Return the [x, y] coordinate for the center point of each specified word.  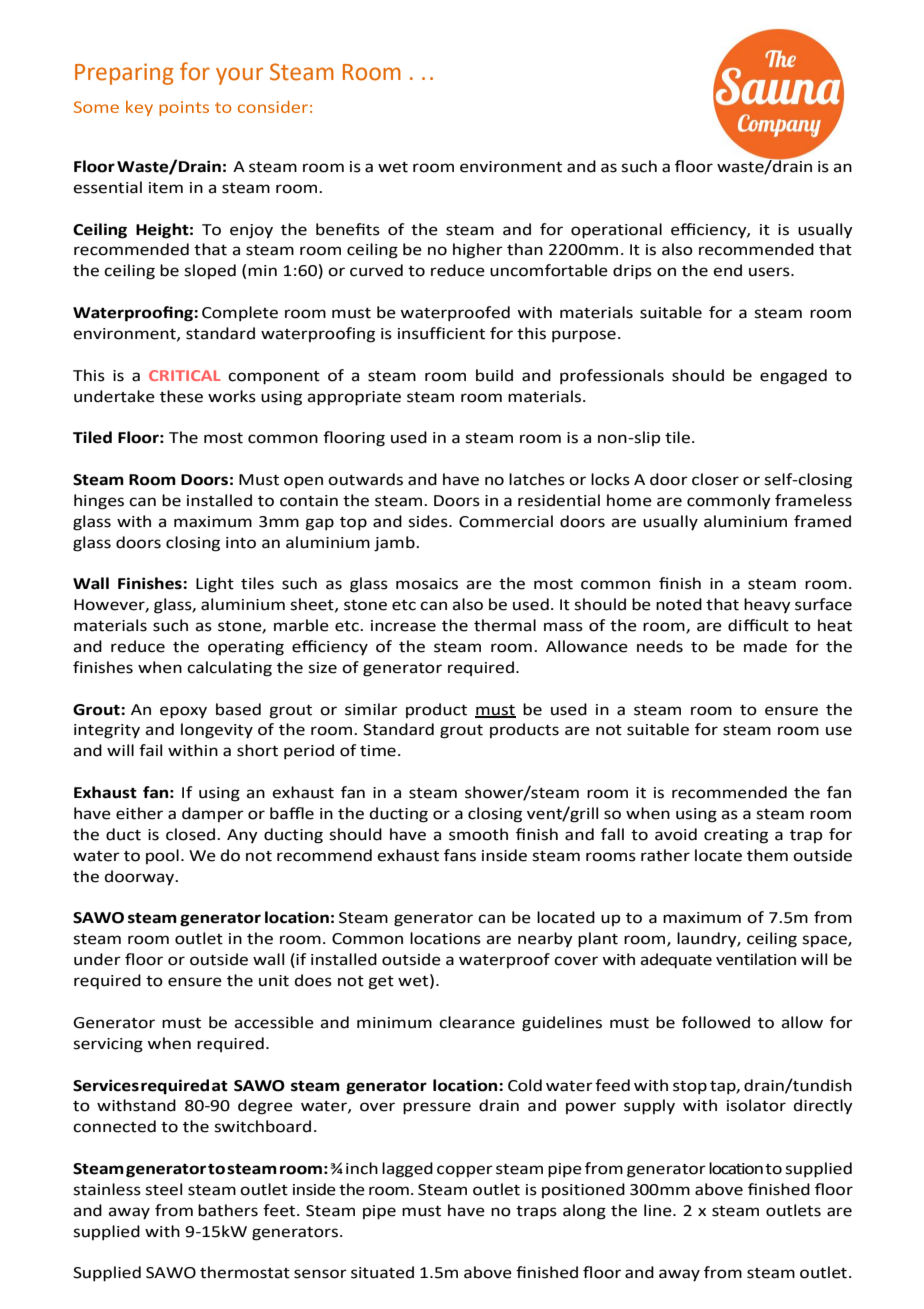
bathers [228, 1210]
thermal [505, 625]
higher [478, 251]
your [239, 76]
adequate [676, 961]
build [494, 375]
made [765, 646]
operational [616, 231]
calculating [229, 669]
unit [274, 981]
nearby [545, 939]
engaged [793, 377]
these [181, 396]
